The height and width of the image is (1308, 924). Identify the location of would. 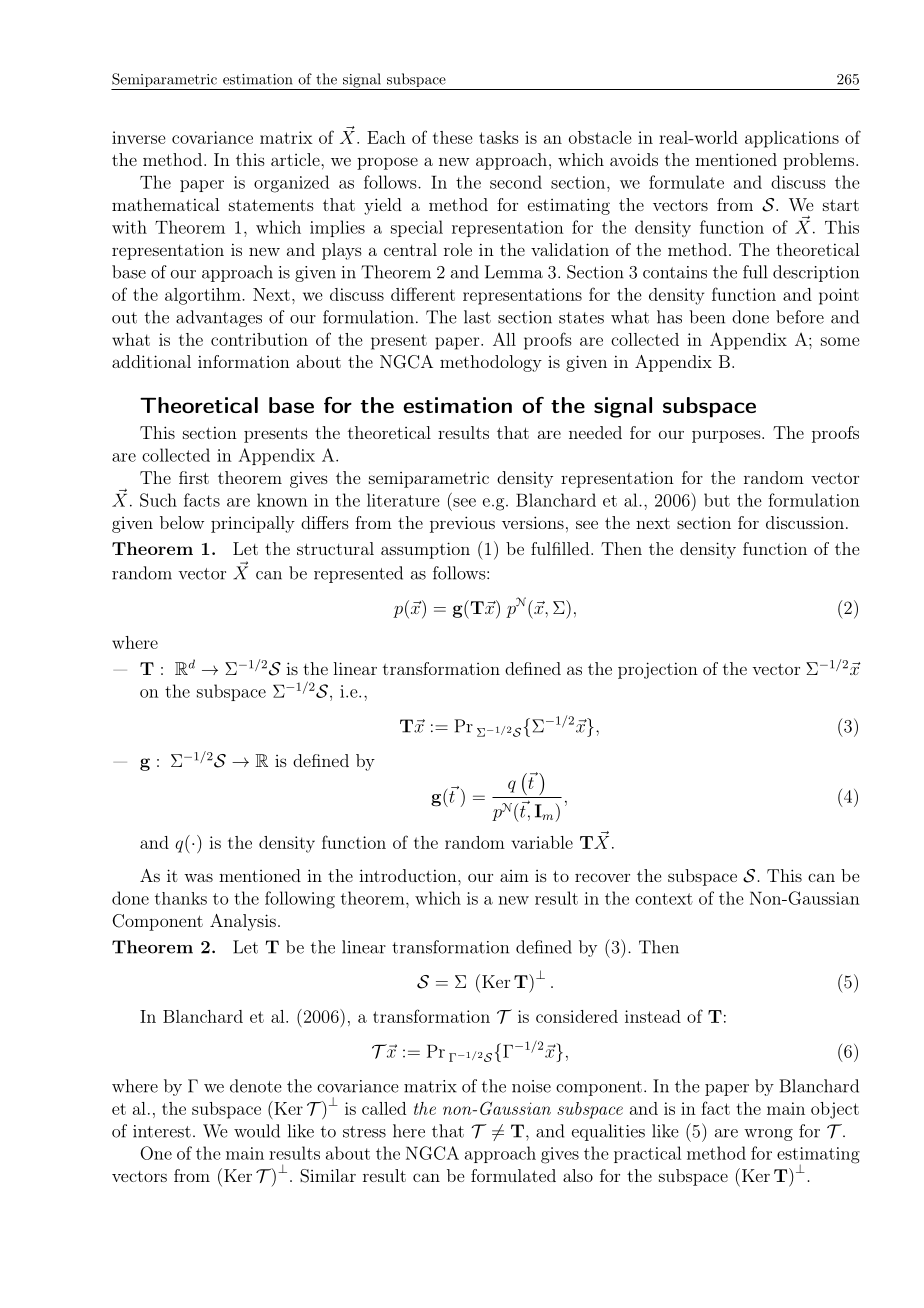
(257, 1131).
